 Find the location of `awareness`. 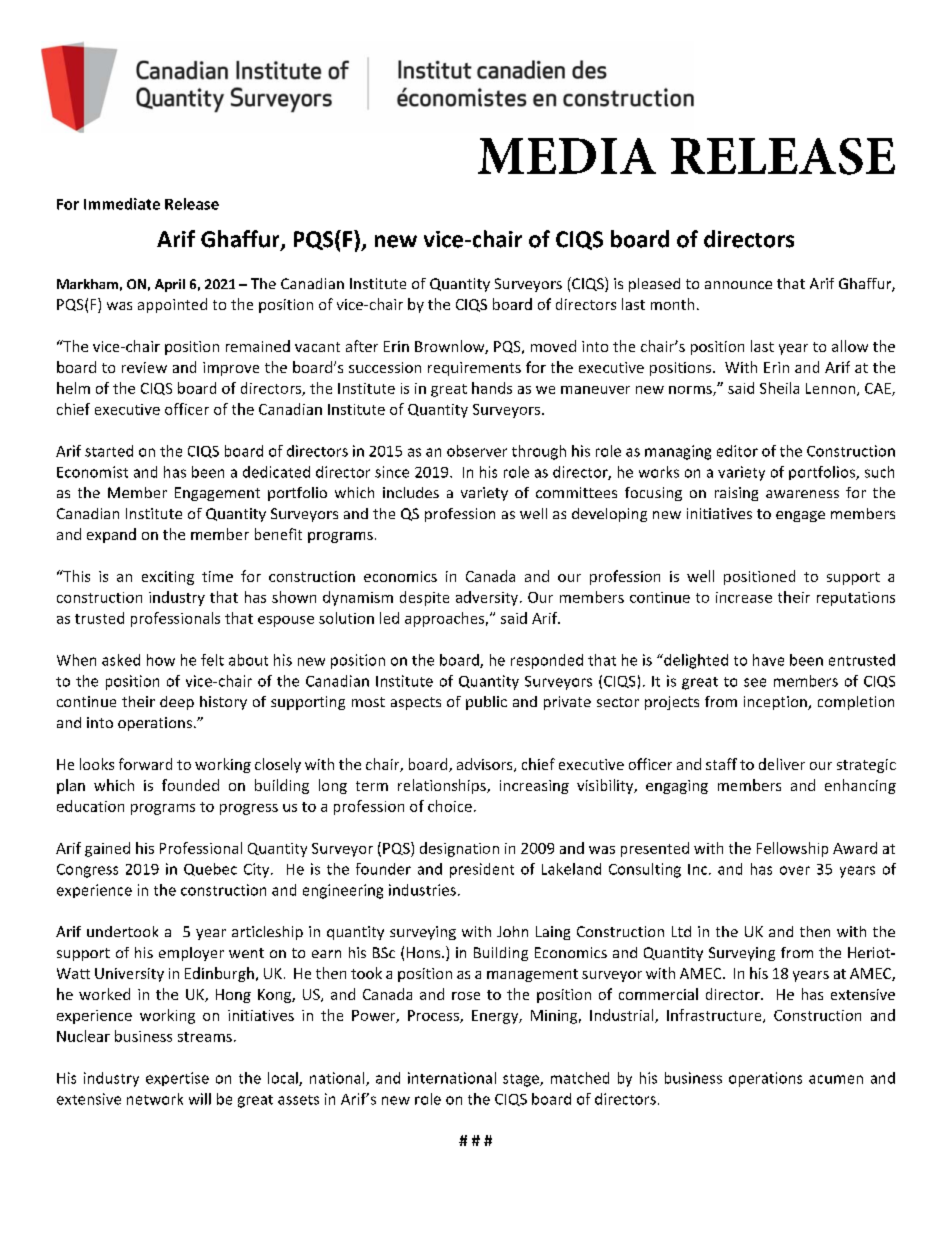

awareness is located at coordinates (802, 494).
